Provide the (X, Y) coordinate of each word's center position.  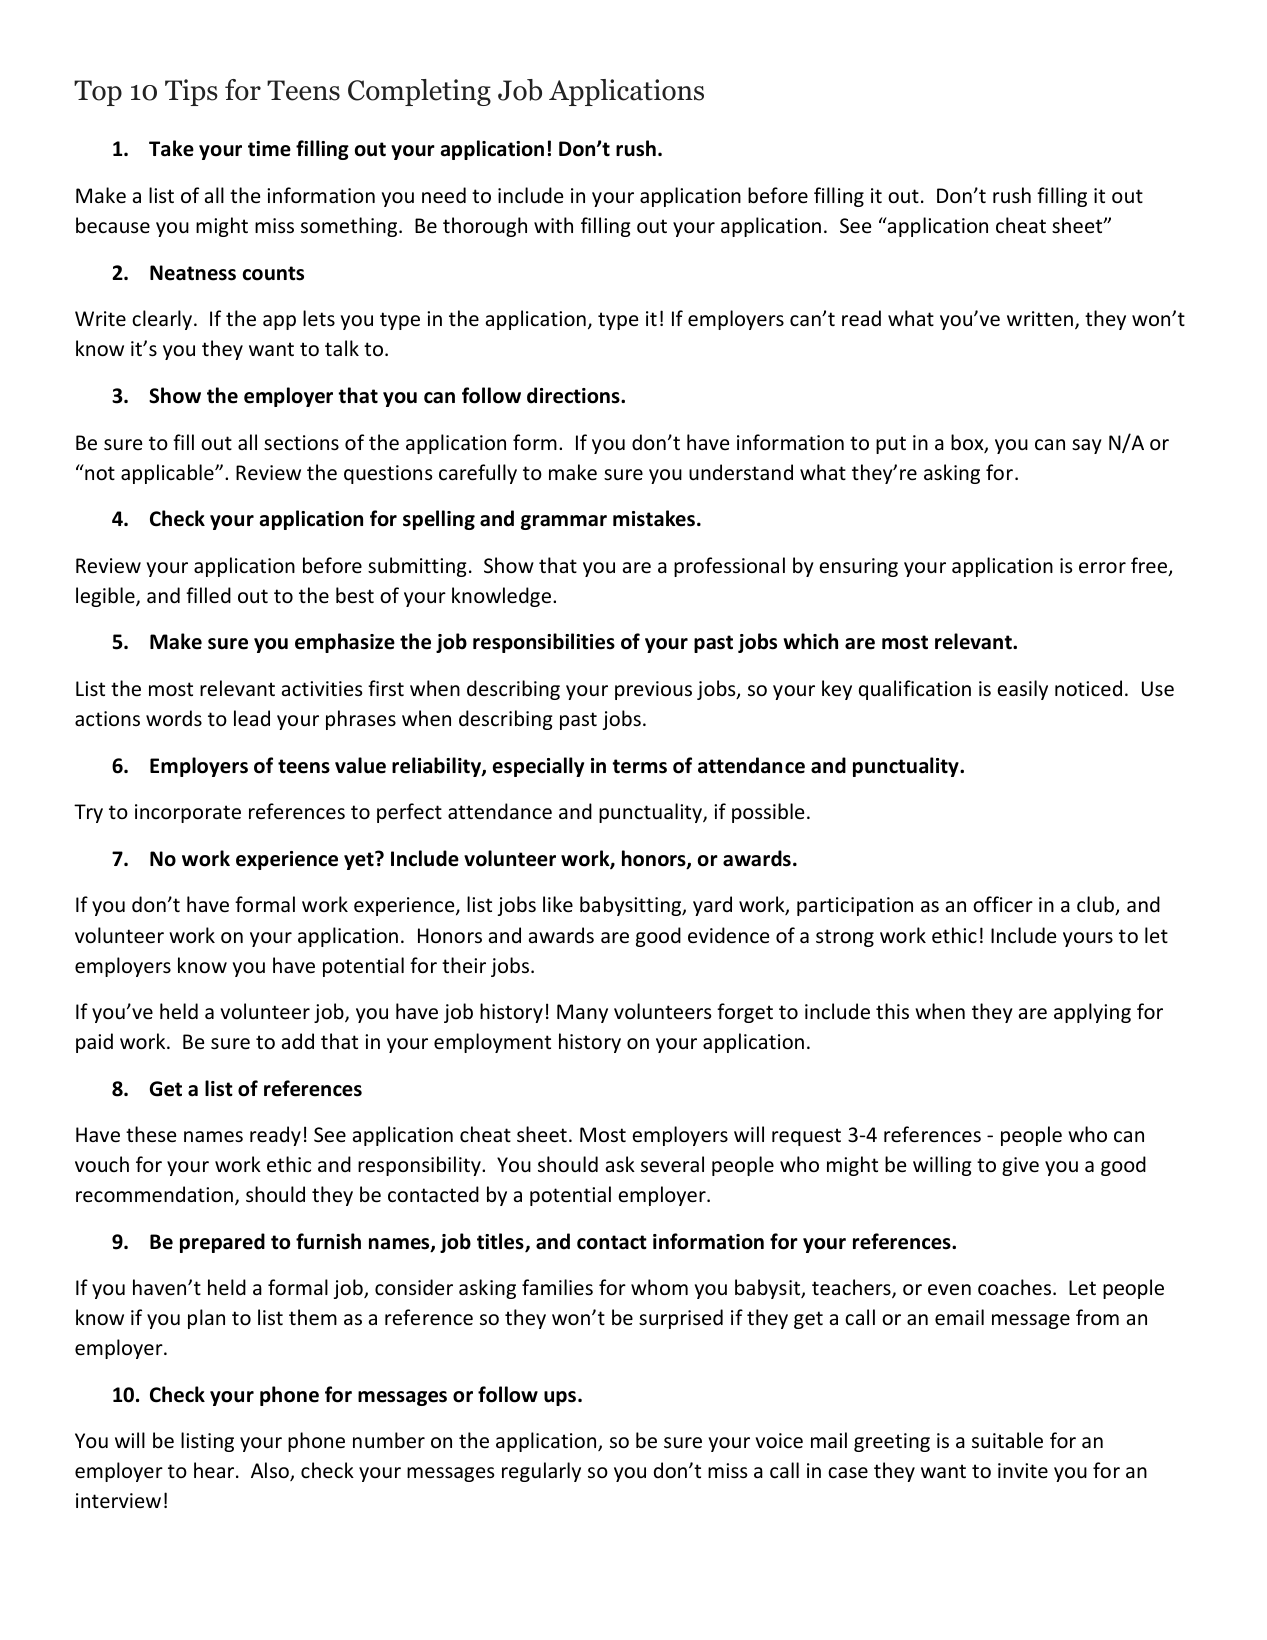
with (553, 225)
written (1040, 319)
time (269, 149)
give (1020, 1166)
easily (1022, 690)
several (672, 1164)
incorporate (188, 813)
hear (215, 1470)
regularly (541, 1472)
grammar (564, 522)
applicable (168, 474)
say (1087, 446)
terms (639, 766)
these (151, 1134)
